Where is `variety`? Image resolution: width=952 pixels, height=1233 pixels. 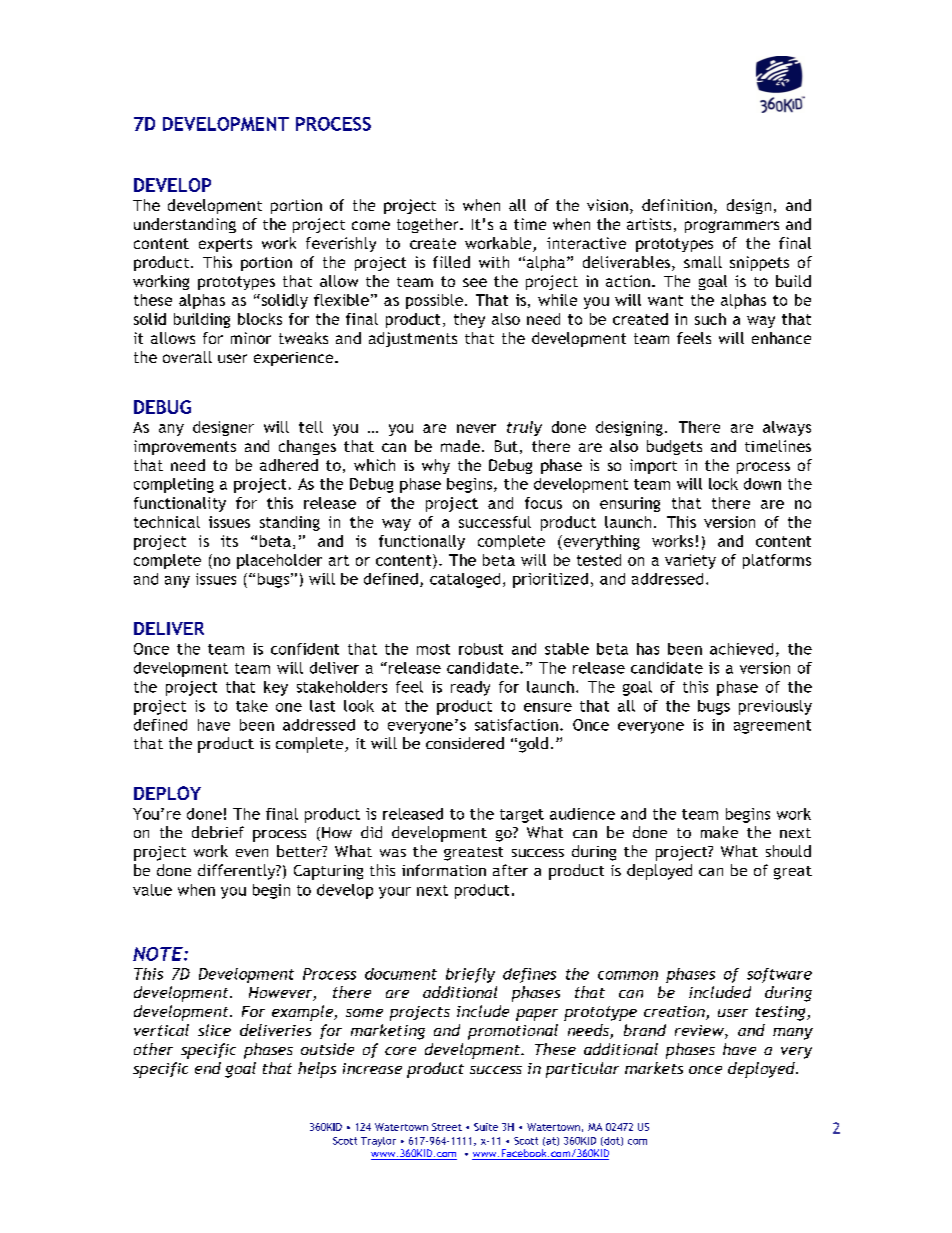 variety is located at coordinates (690, 561).
